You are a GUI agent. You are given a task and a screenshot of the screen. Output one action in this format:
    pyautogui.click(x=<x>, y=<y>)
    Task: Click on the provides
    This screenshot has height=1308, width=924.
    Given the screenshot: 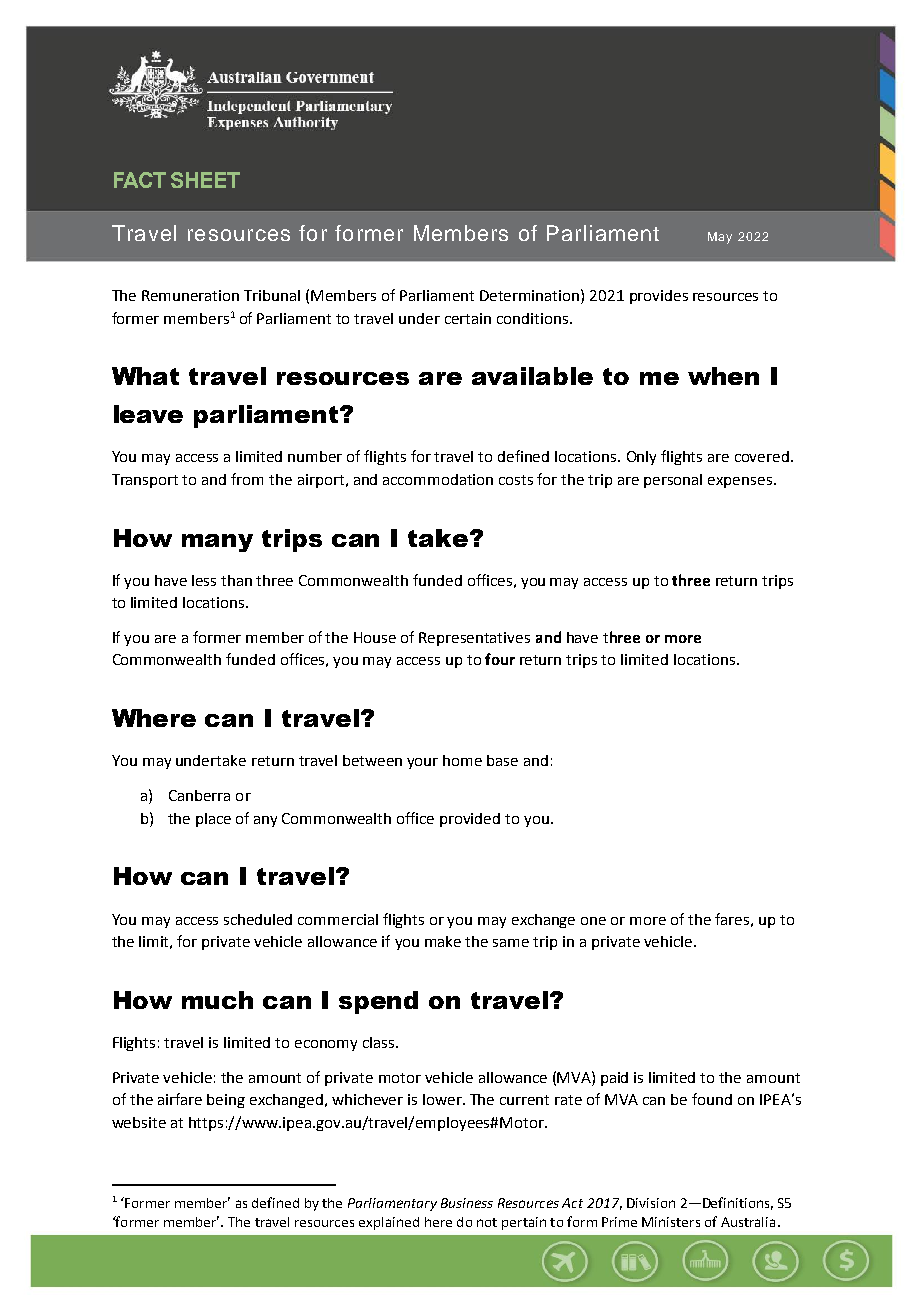 What is the action you would take?
    pyautogui.click(x=659, y=297)
